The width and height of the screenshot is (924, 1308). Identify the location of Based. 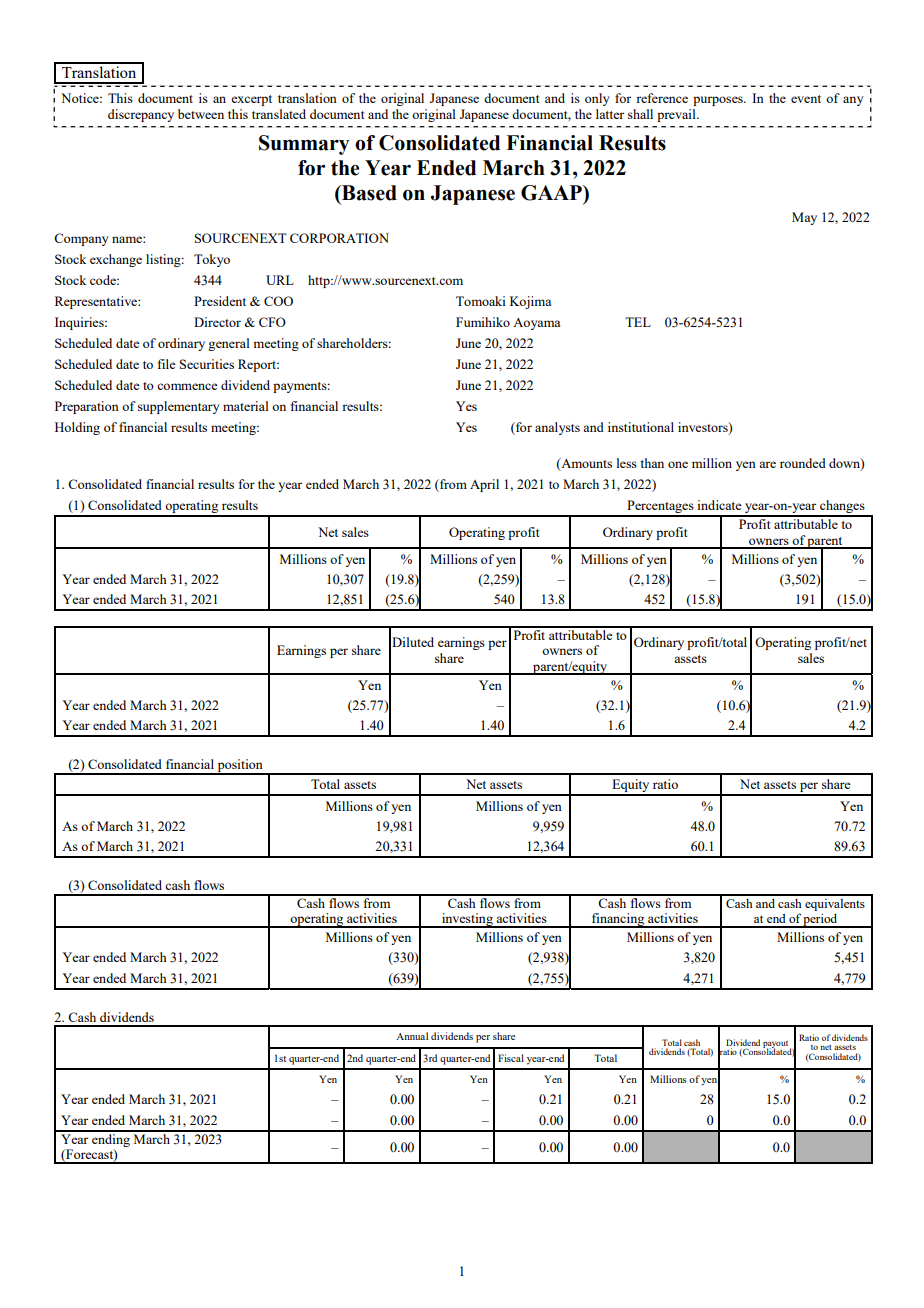
(368, 193).
